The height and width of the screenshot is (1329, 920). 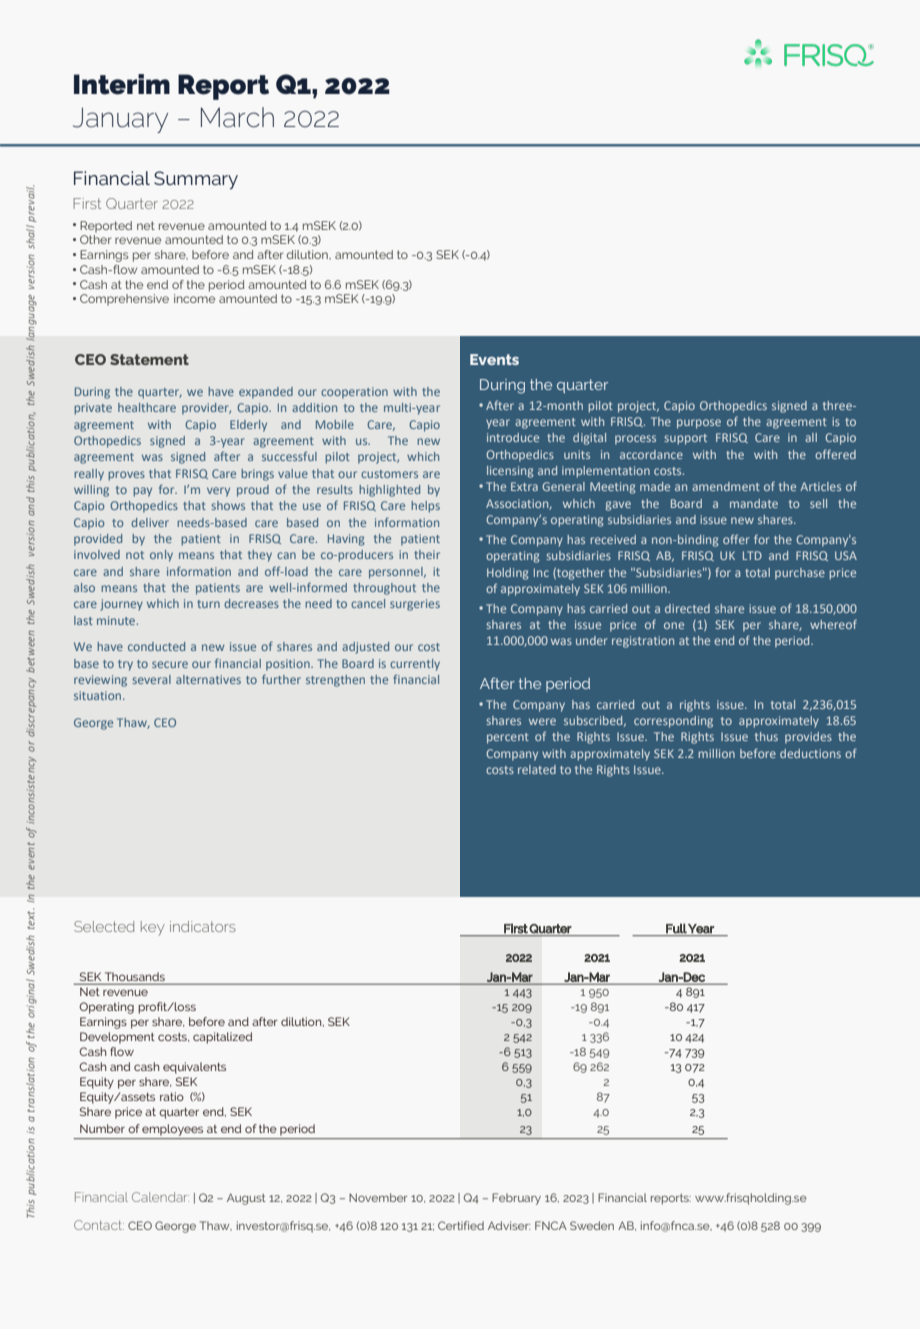 I want to click on secure, so click(x=170, y=664).
